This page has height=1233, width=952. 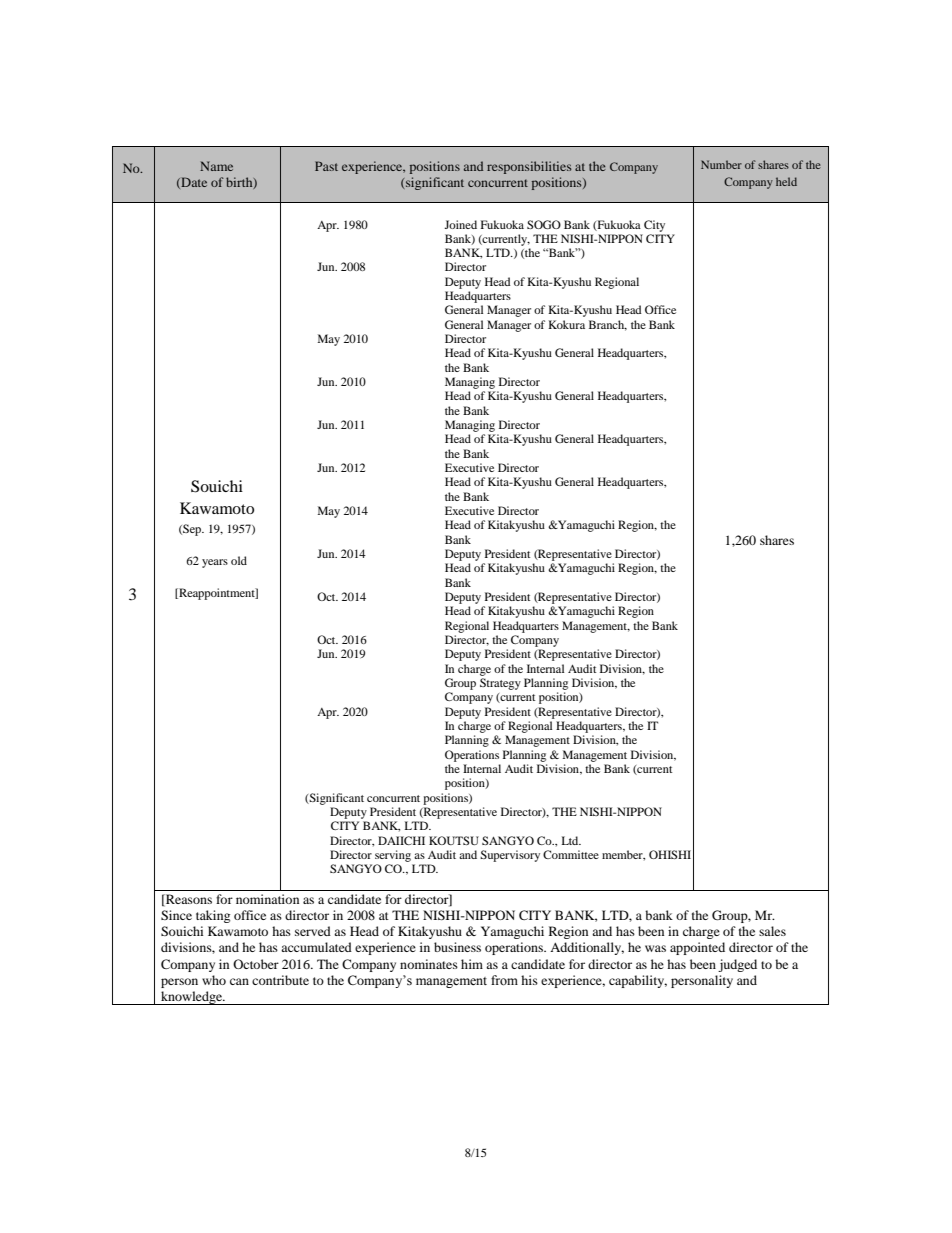 I want to click on Number, so click(x=721, y=164).
